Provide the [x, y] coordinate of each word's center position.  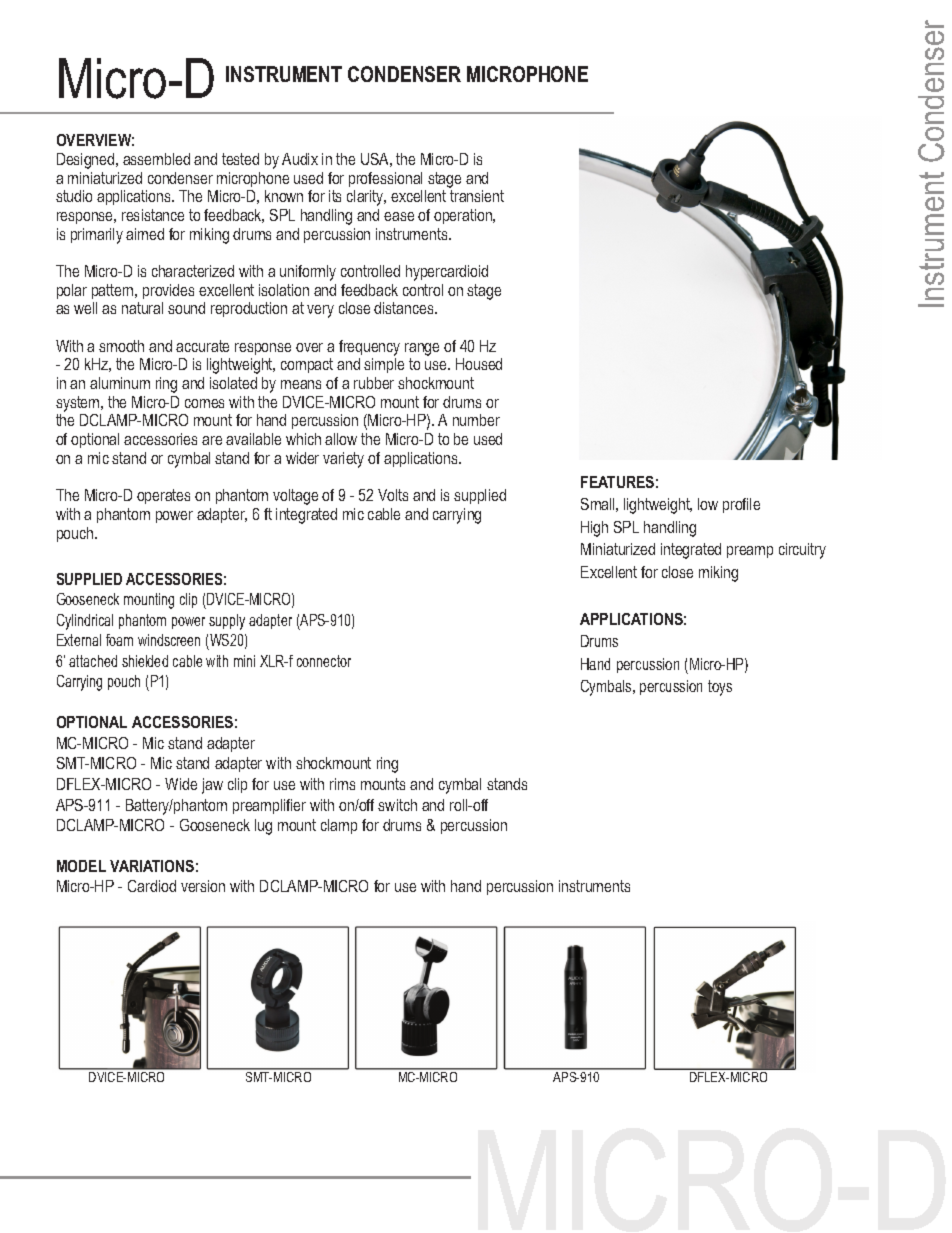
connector [324, 661]
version [203, 886]
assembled [156, 159]
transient [477, 196]
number [476, 420]
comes [204, 403]
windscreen [169, 640]
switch [397, 805]
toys [720, 688]
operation [464, 216]
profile [741, 505]
